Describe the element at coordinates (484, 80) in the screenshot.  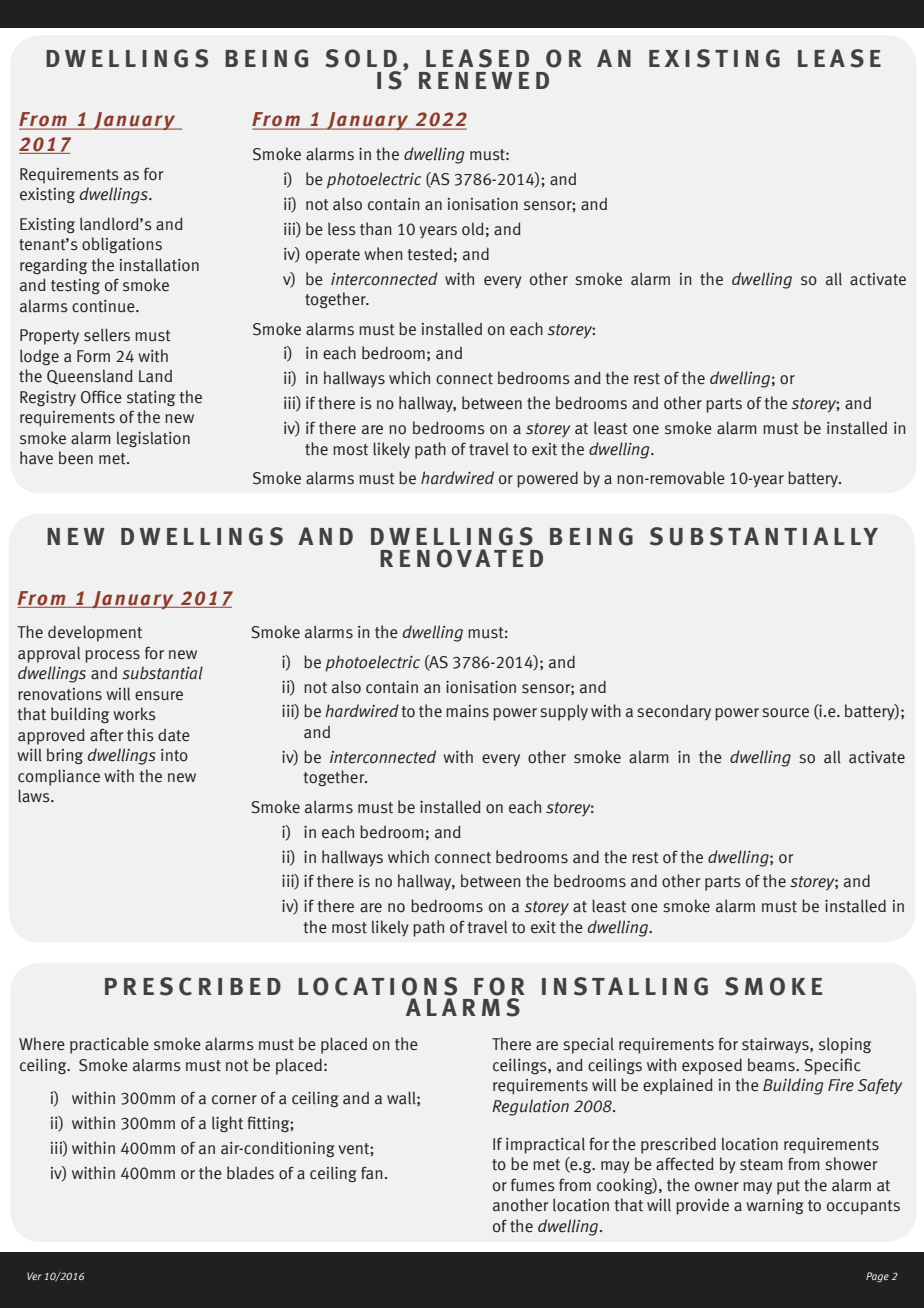
I see `RENEWED` at that location.
